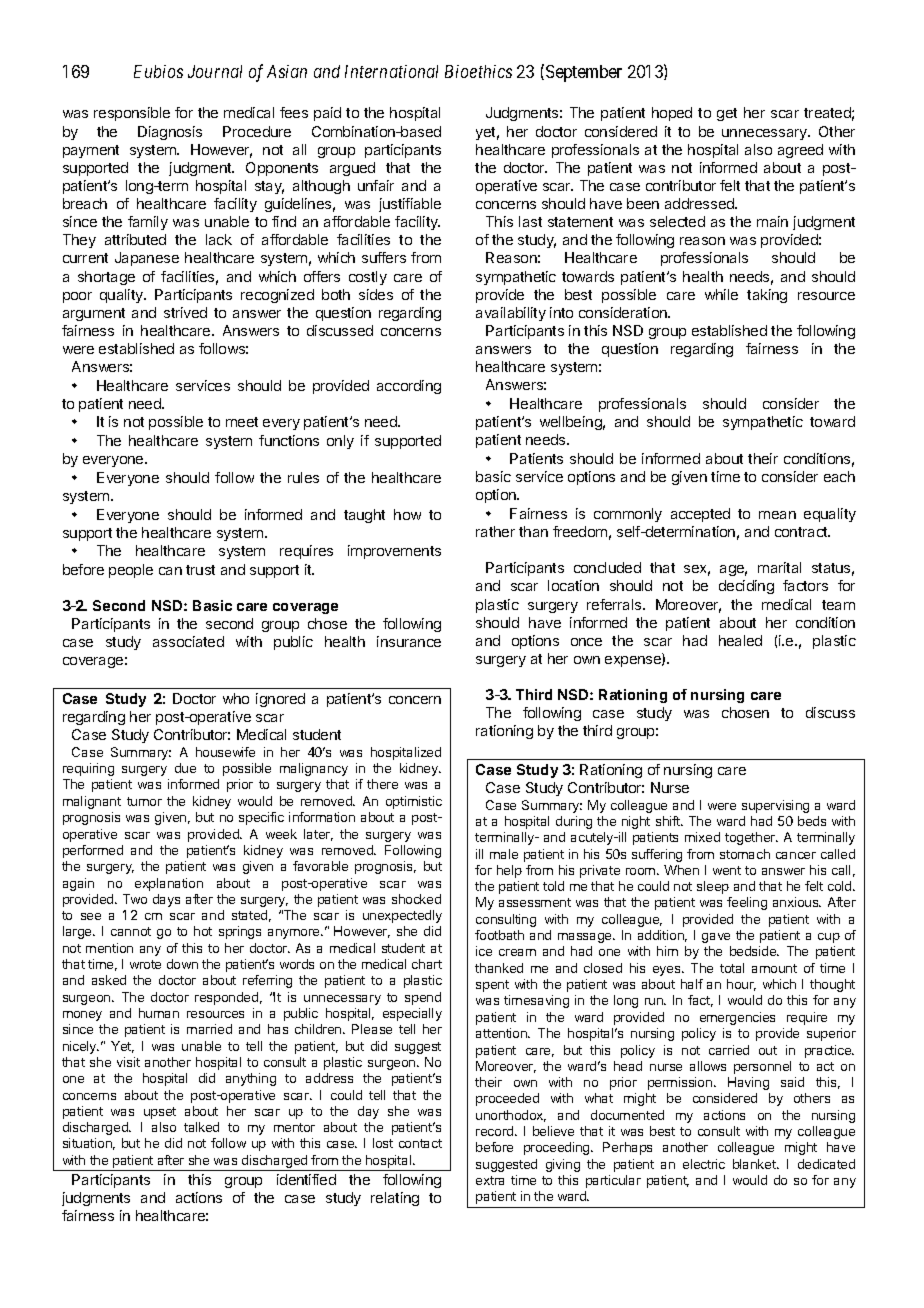 The height and width of the image is (1308, 924). Describe the element at coordinates (478, 71) in the image. I see `Bioethics` at that location.
